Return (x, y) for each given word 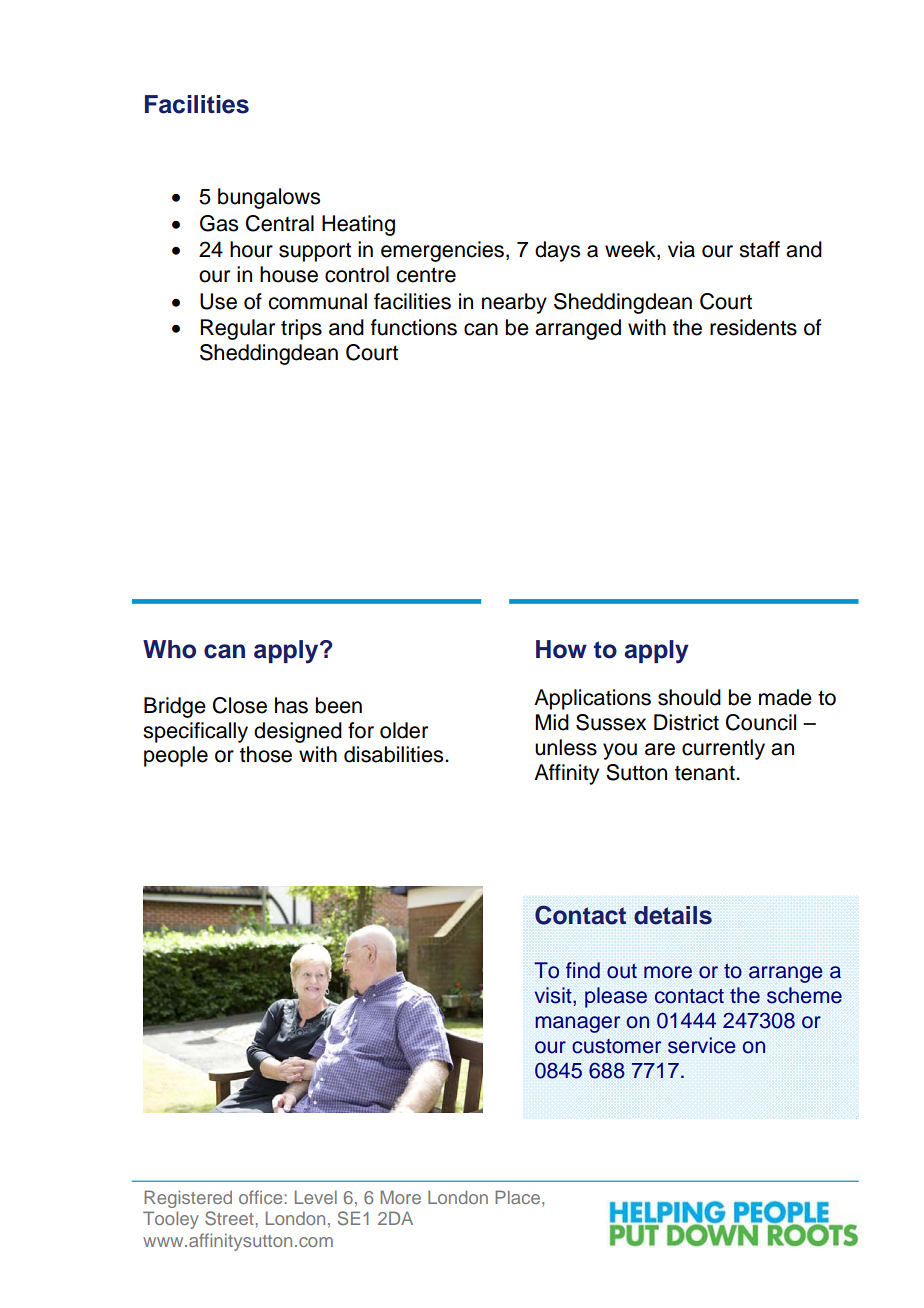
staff (759, 249)
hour (251, 249)
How (561, 649)
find (583, 970)
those (266, 754)
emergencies (442, 251)
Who (169, 649)
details (673, 915)
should (689, 697)
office (262, 1197)
